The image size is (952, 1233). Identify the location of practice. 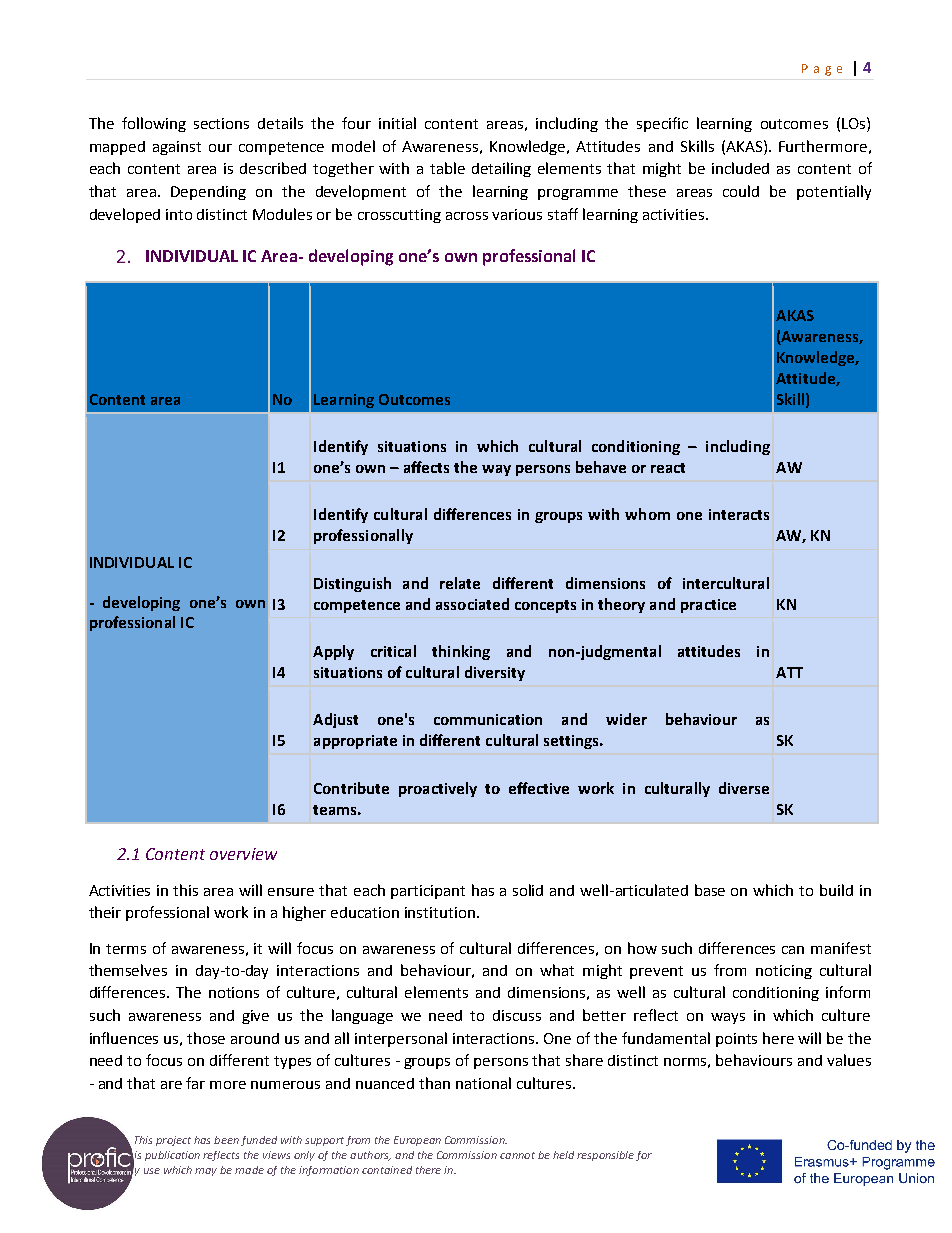
(708, 606).
